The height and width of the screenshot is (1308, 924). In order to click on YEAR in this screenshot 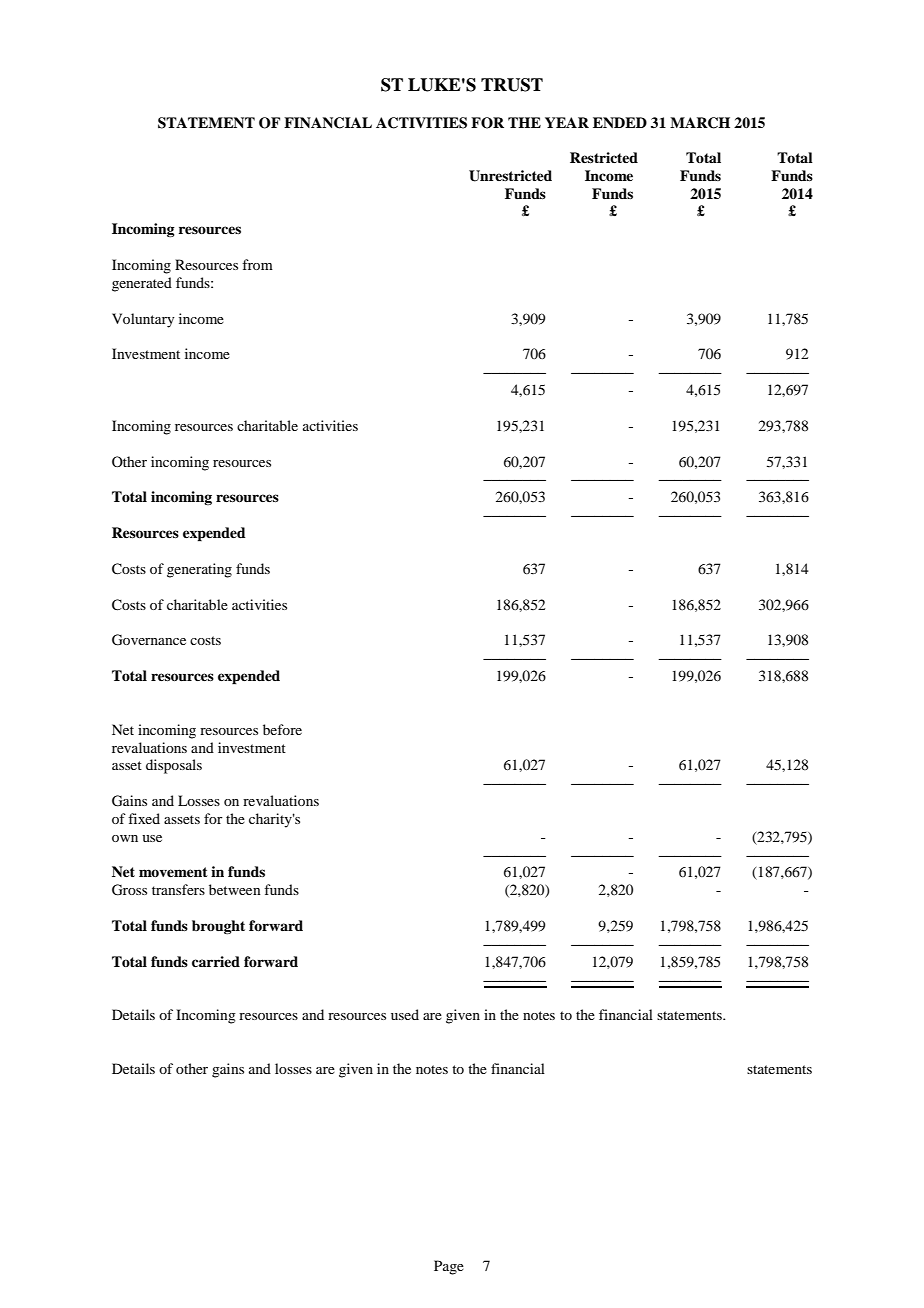, I will do `click(567, 122)`.
